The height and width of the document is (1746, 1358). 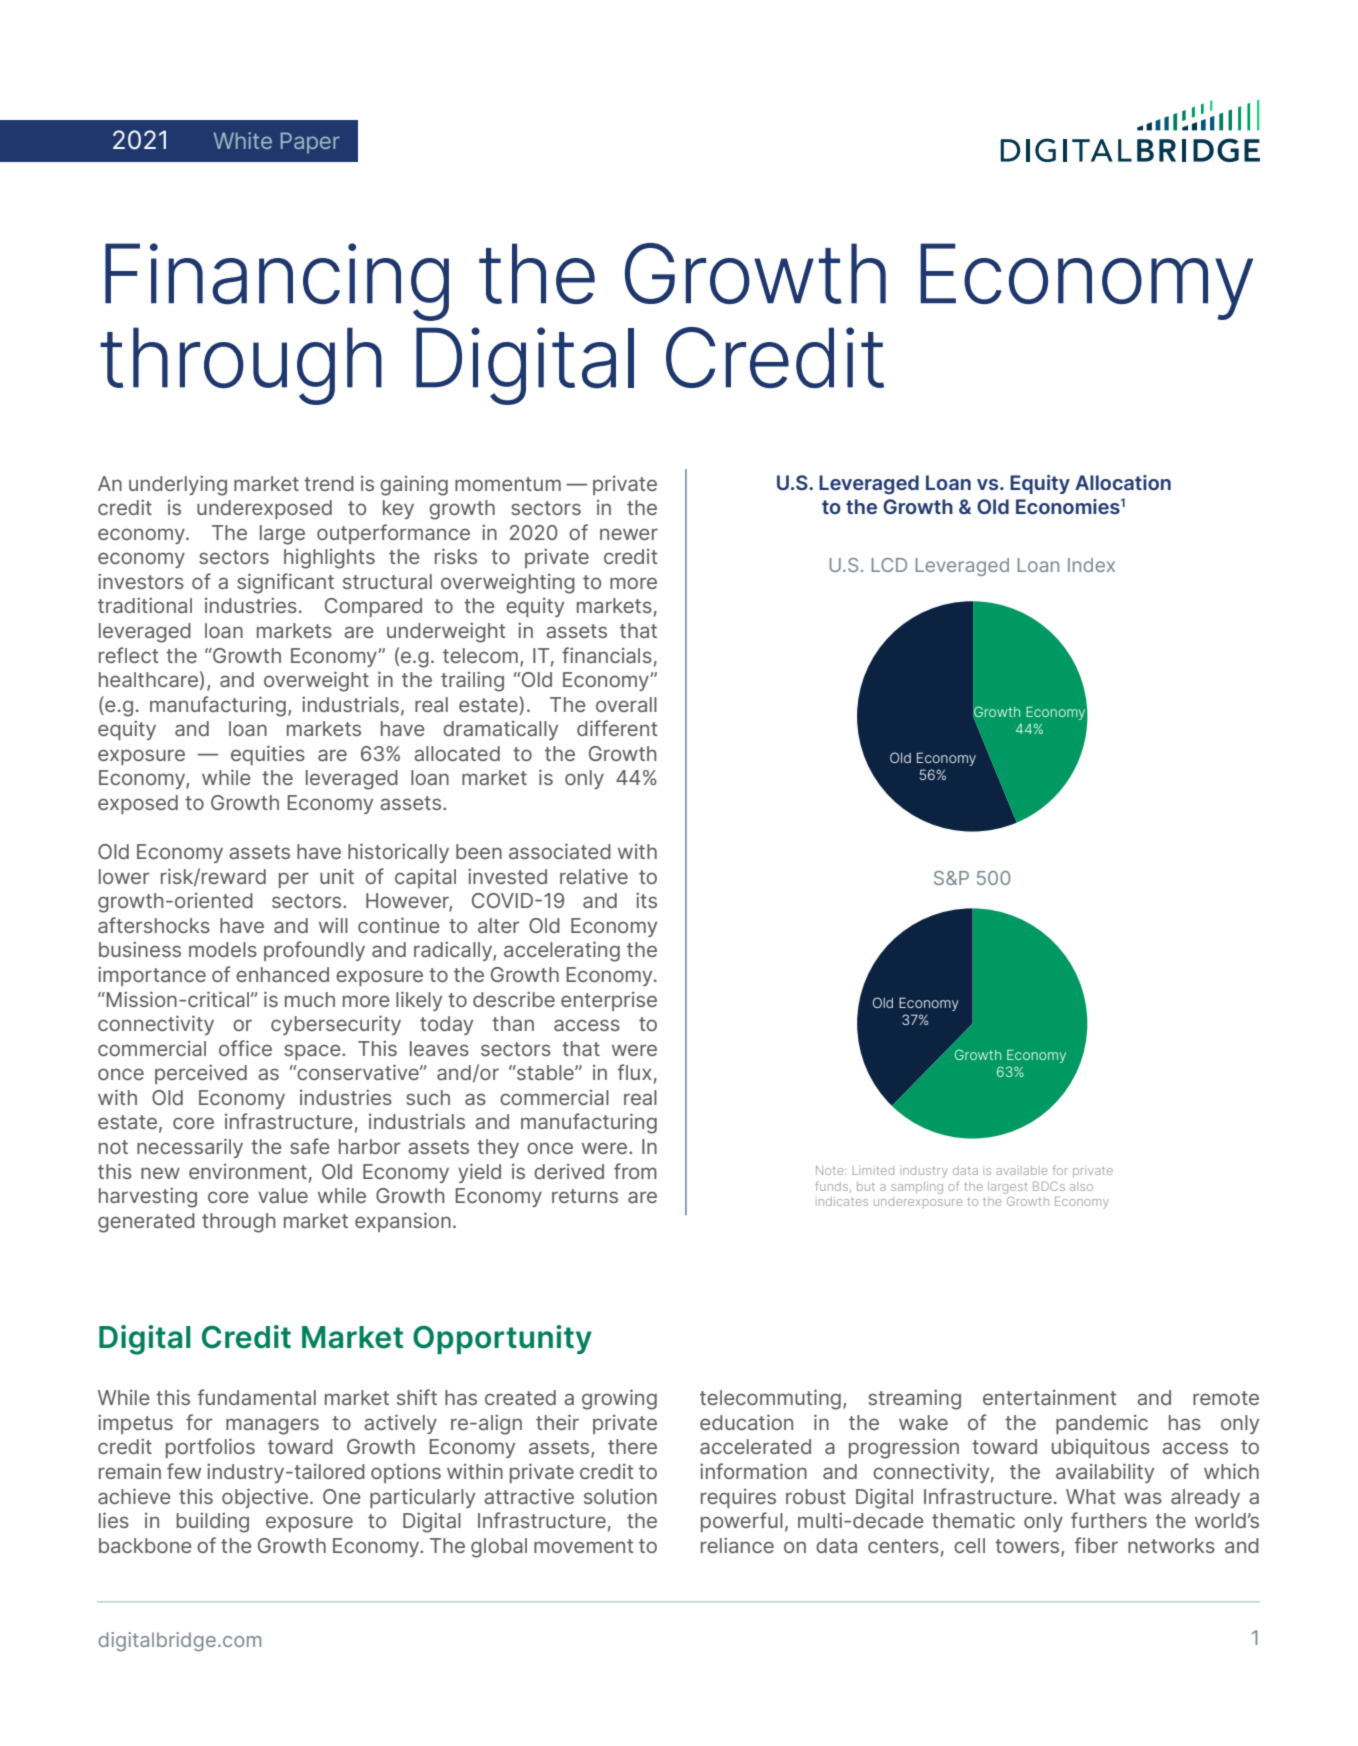 What do you see at coordinates (243, 140) in the document?
I see `White` at bounding box center [243, 140].
